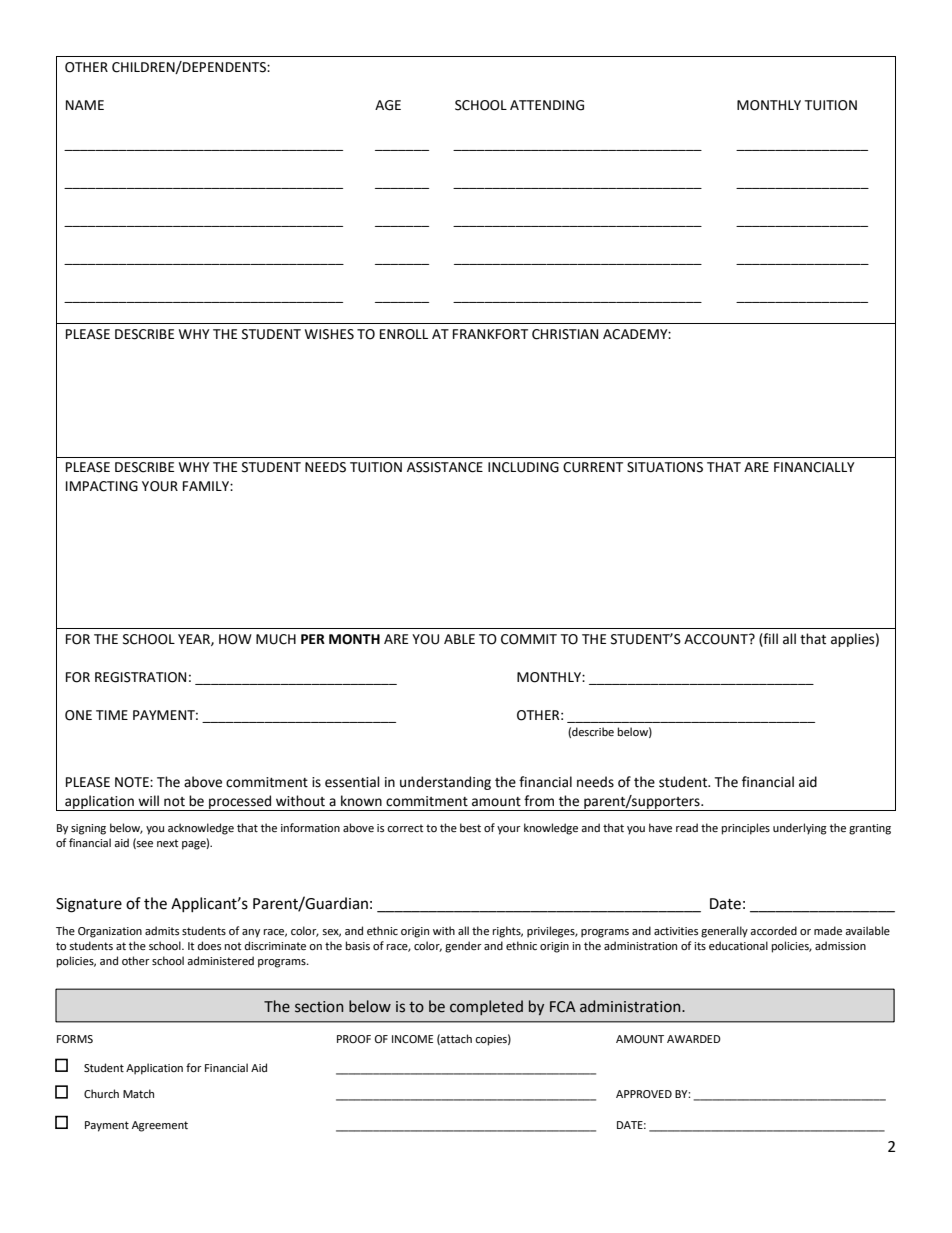 The height and width of the screenshot is (1233, 952). I want to click on ATTENDING, so click(547, 105).
